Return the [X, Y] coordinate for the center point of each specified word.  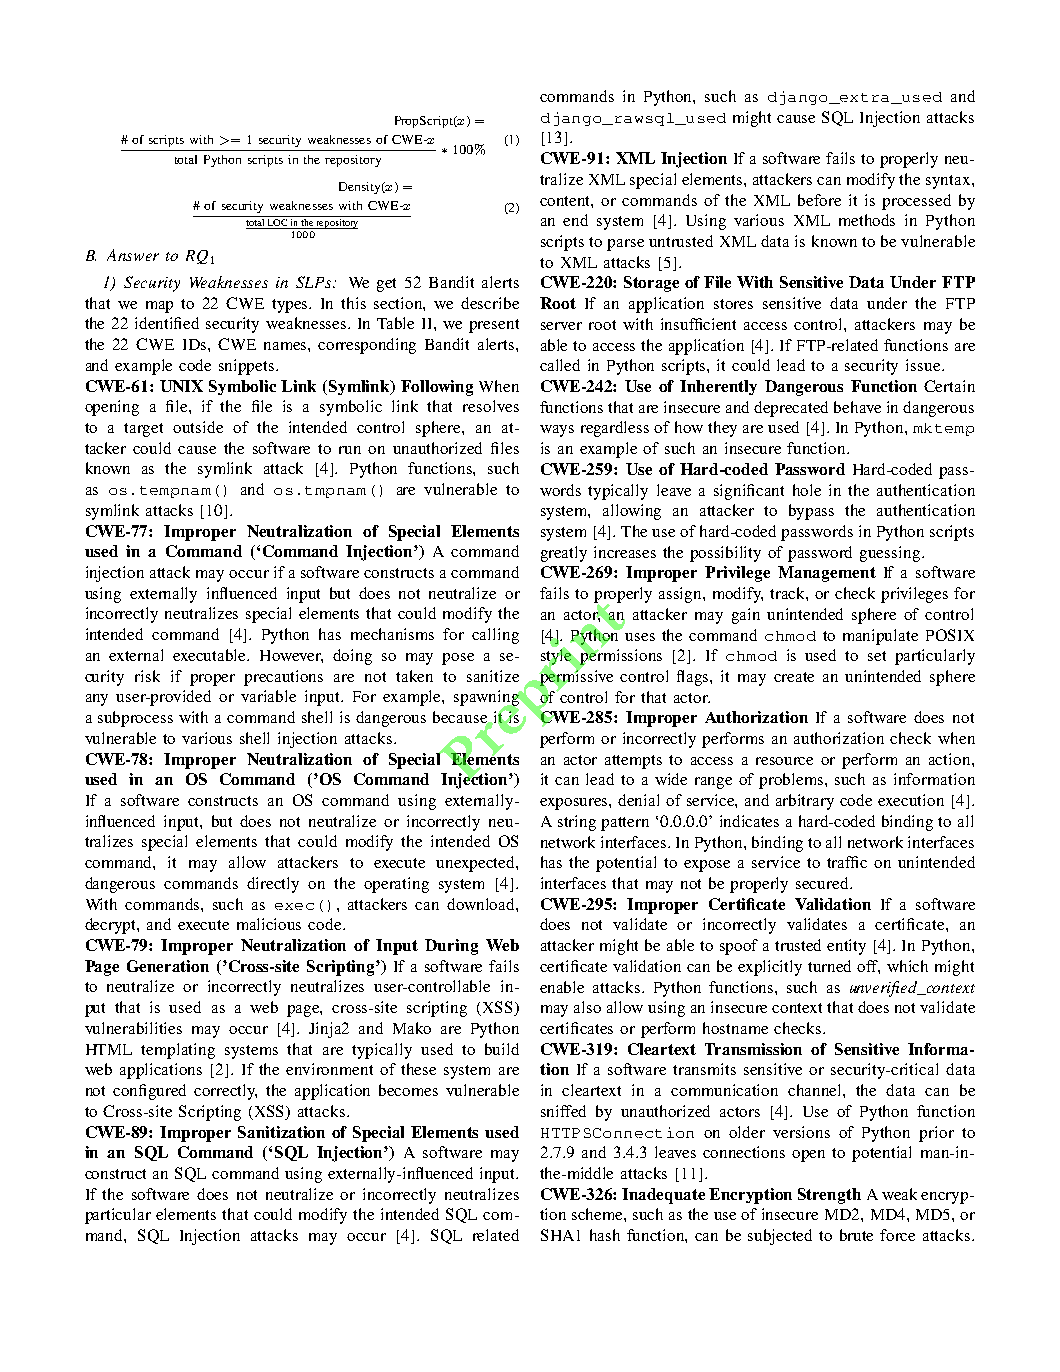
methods [867, 220]
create [794, 677]
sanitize [493, 676]
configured [149, 1092]
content [566, 202]
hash [605, 1235]
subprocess [135, 719]
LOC [277, 221]
